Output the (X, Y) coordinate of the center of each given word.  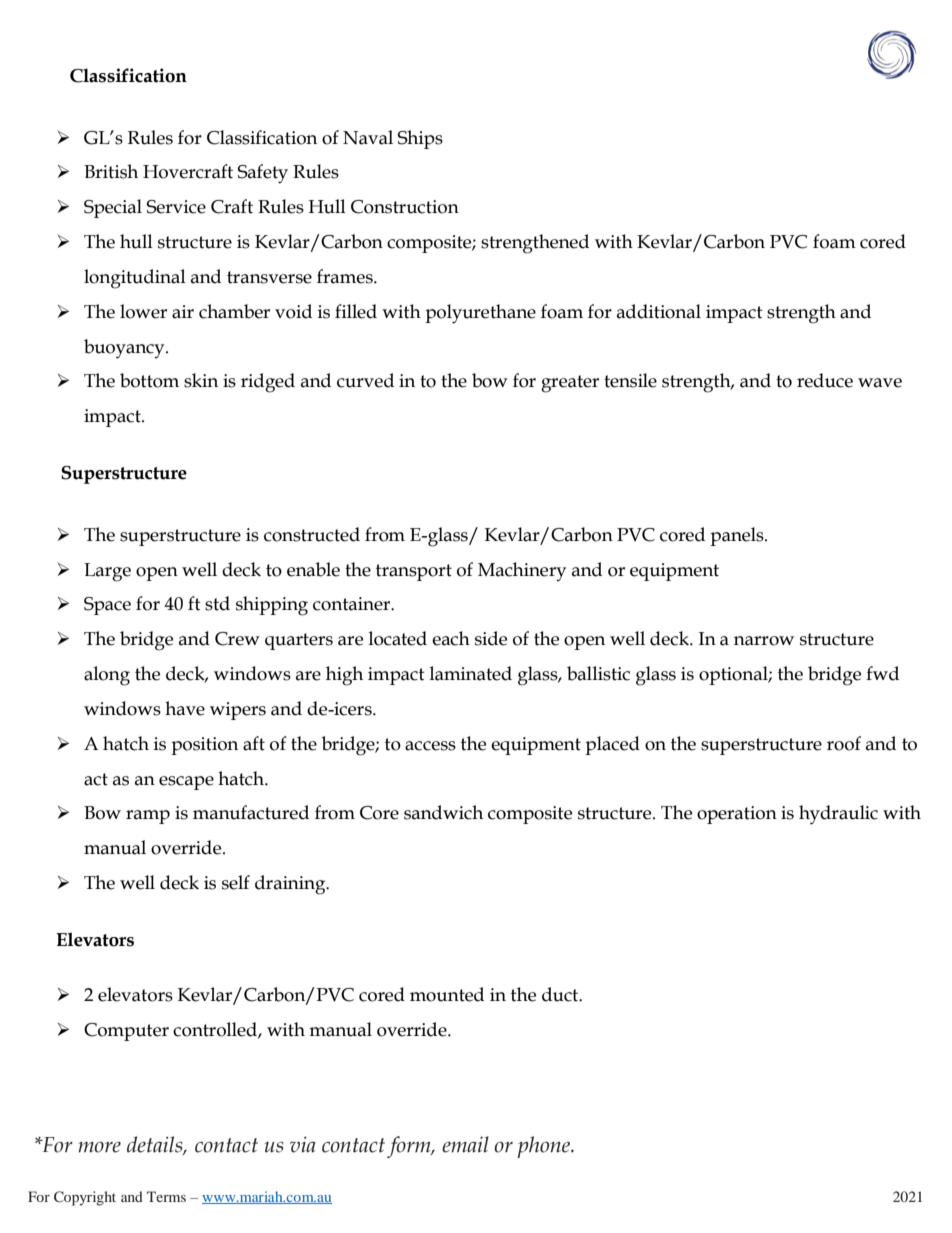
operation (737, 815)
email (465, 1144)
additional (659, 311)
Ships (420, 139)
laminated (471, 673)
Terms (166, 1196)
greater (570, 384)
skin (201, 380)
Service (176, 207)
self (236, 882)
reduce (825, 380)
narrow (764, 641)
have (185, 708)
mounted (447, 994)
